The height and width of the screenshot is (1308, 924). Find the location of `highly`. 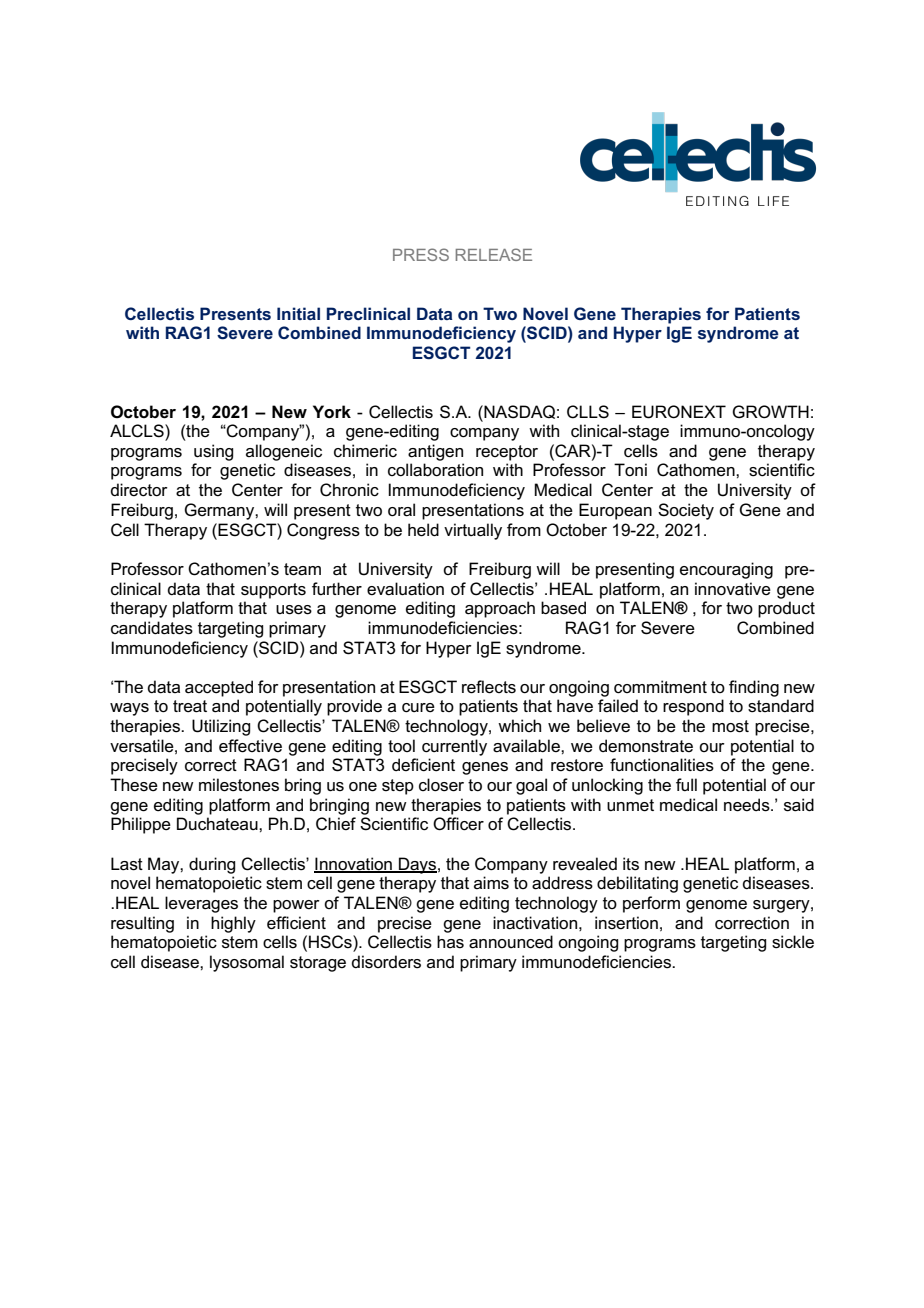

highly is located at coordinates (233, 924).
